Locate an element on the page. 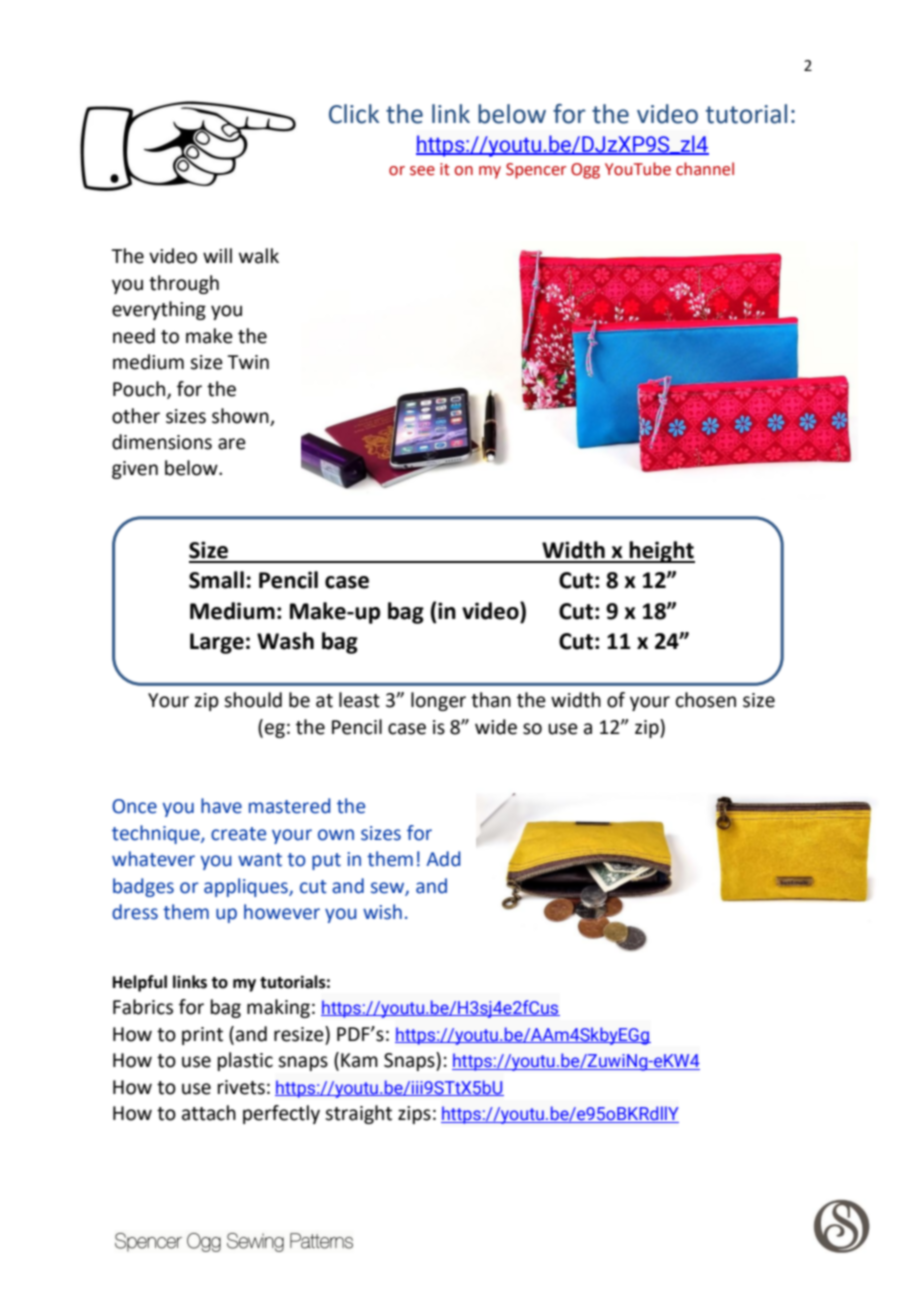 This image has height=1308, width=924. chosen is located at coordinates (706, 700).
